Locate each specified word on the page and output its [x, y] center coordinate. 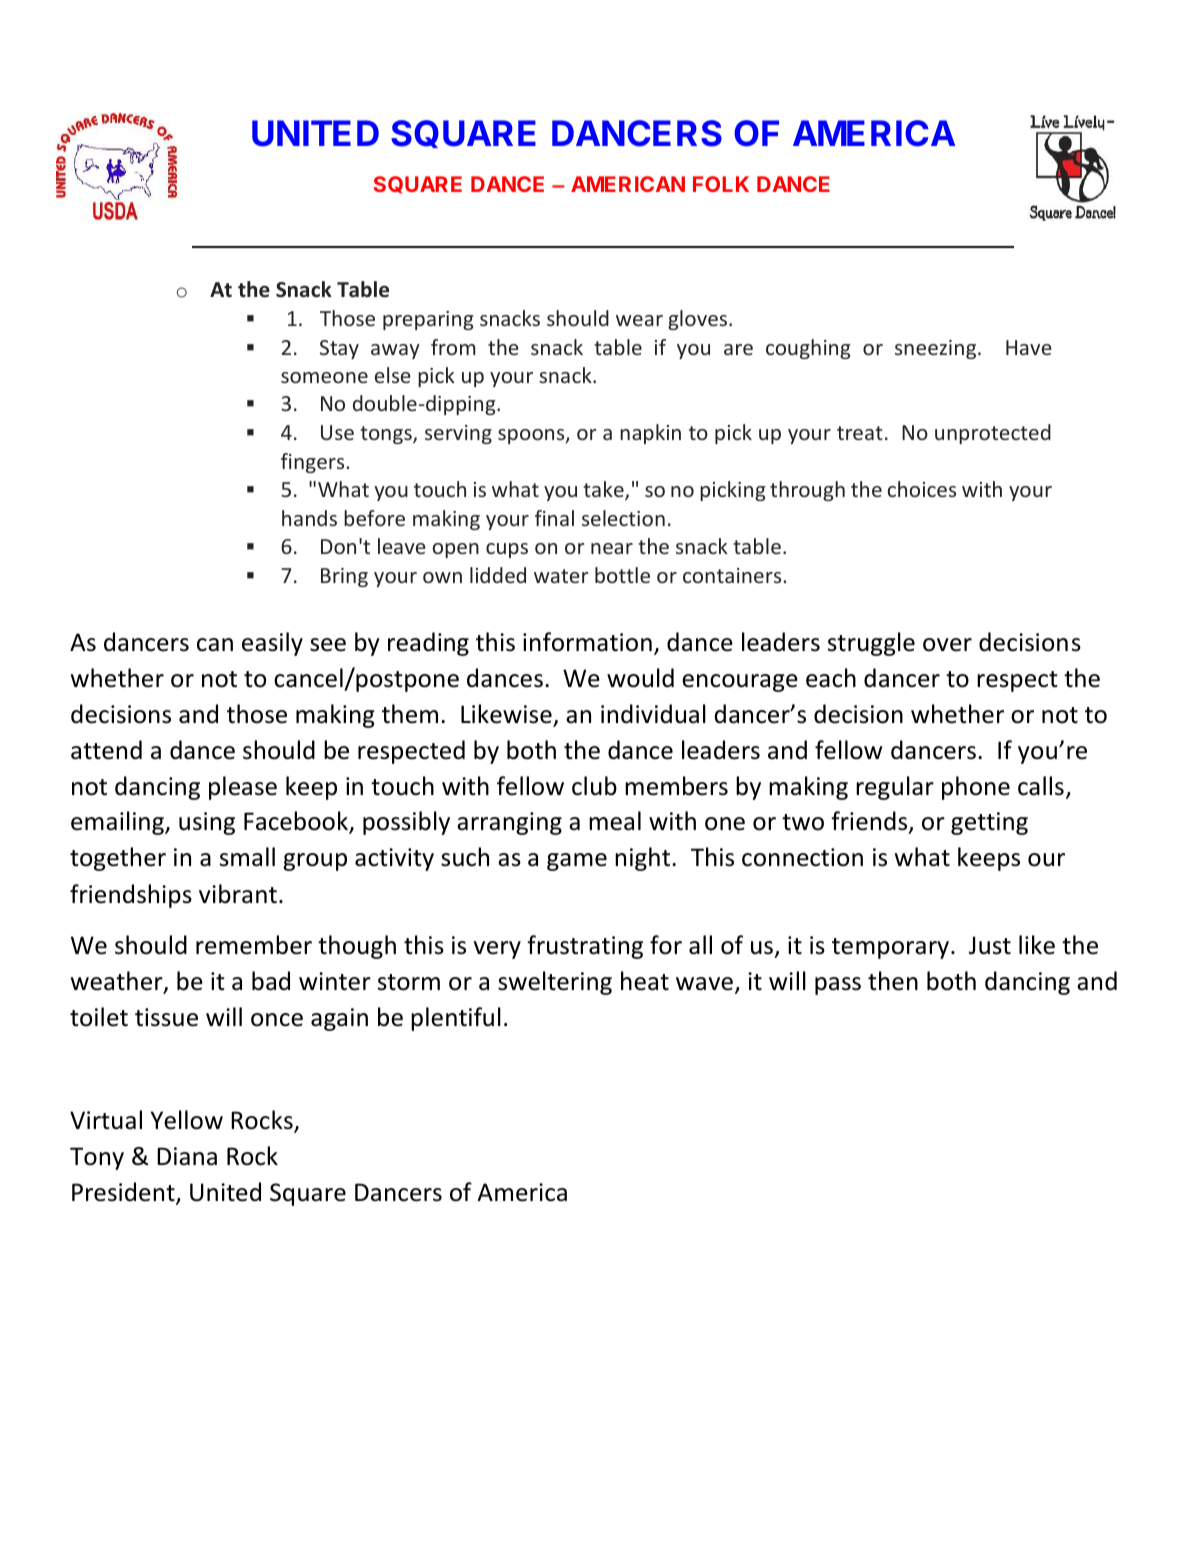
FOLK [721, 184]
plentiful [456, 1019]
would [640, 678]
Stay [339, 349]
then [893, 981]
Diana [187, 1156]
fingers [314, 463]
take [604, 490]
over [947, 645]
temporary [890, 948]
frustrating [585, 947]
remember [254, 945]
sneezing [937, 349]
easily [272, 644]
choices [922, 489]
